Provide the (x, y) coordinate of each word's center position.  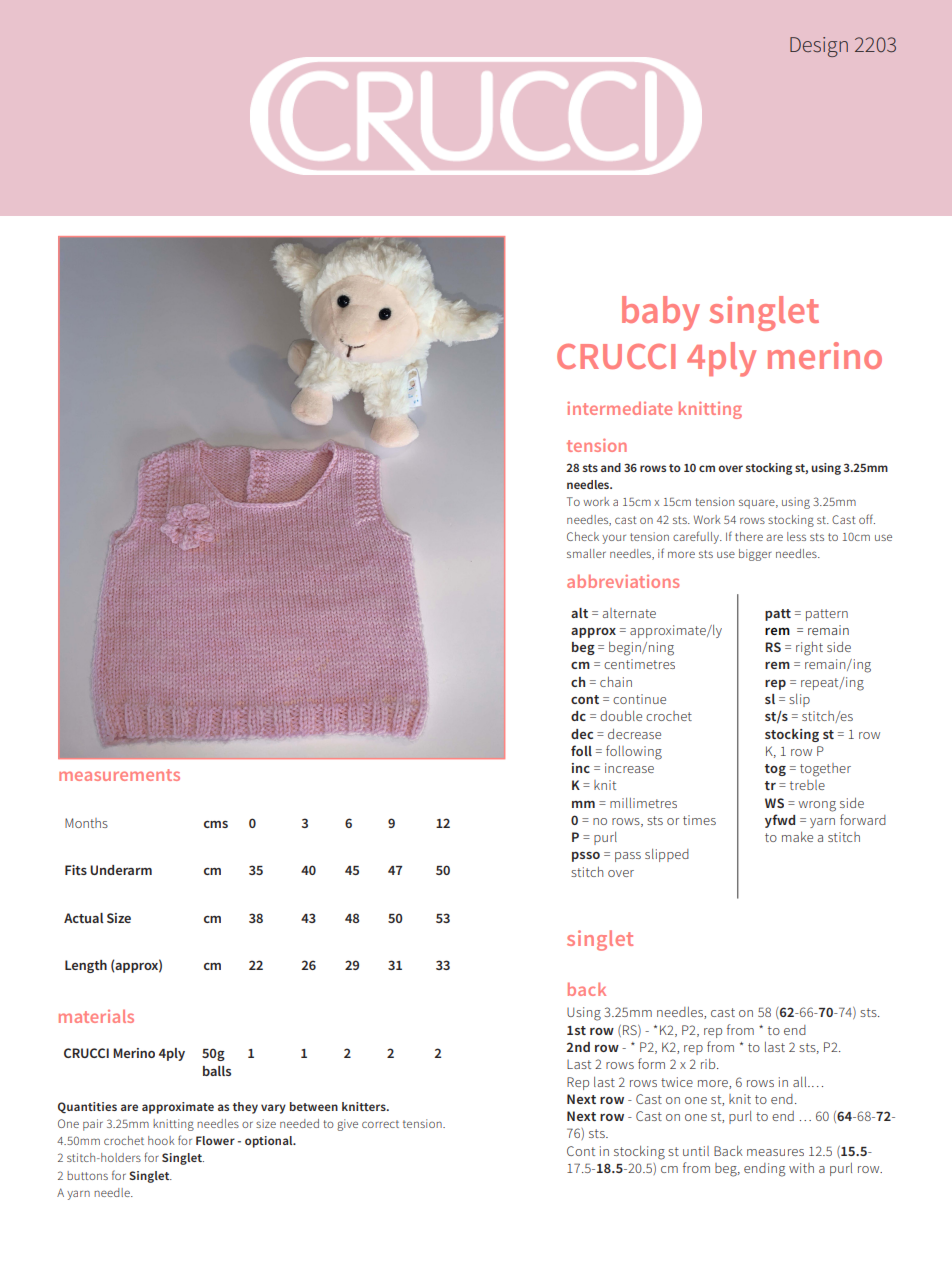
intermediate (619, 408)
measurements (119, 775)
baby (661, 313)
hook (161, 1140)
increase (629, 768)
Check (583, 536)
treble (807, 785)
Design (819, 47)
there (749, 536)
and (611, 467)
